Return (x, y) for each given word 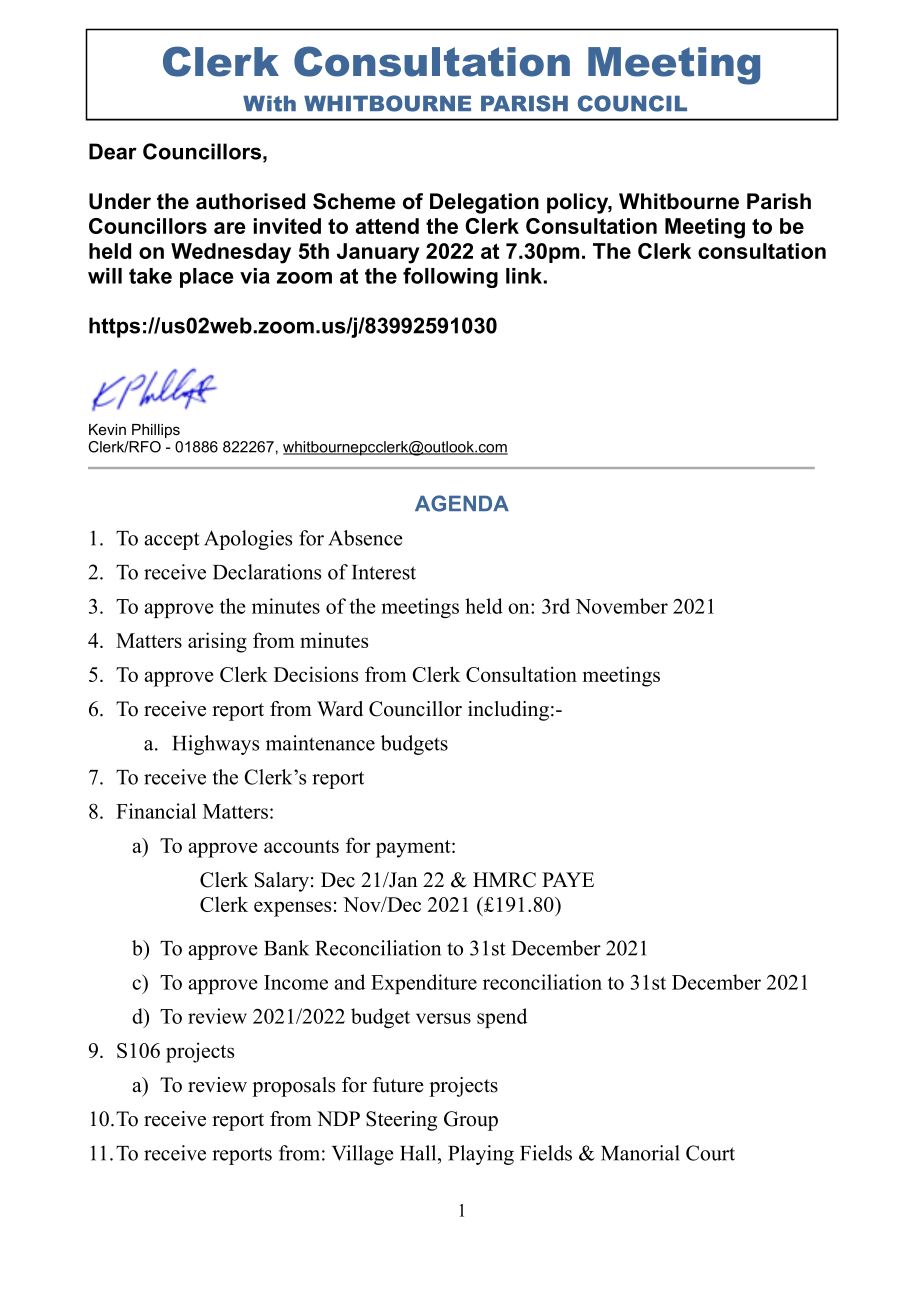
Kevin (107, 429)
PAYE (568, 879)
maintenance (320, 743)
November (621, 606)
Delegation (484, 203)
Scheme (354, 201)
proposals (293, 1087)
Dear (113, 151)
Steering (401, 1121)
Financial (156, 811)
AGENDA (462, 503)
